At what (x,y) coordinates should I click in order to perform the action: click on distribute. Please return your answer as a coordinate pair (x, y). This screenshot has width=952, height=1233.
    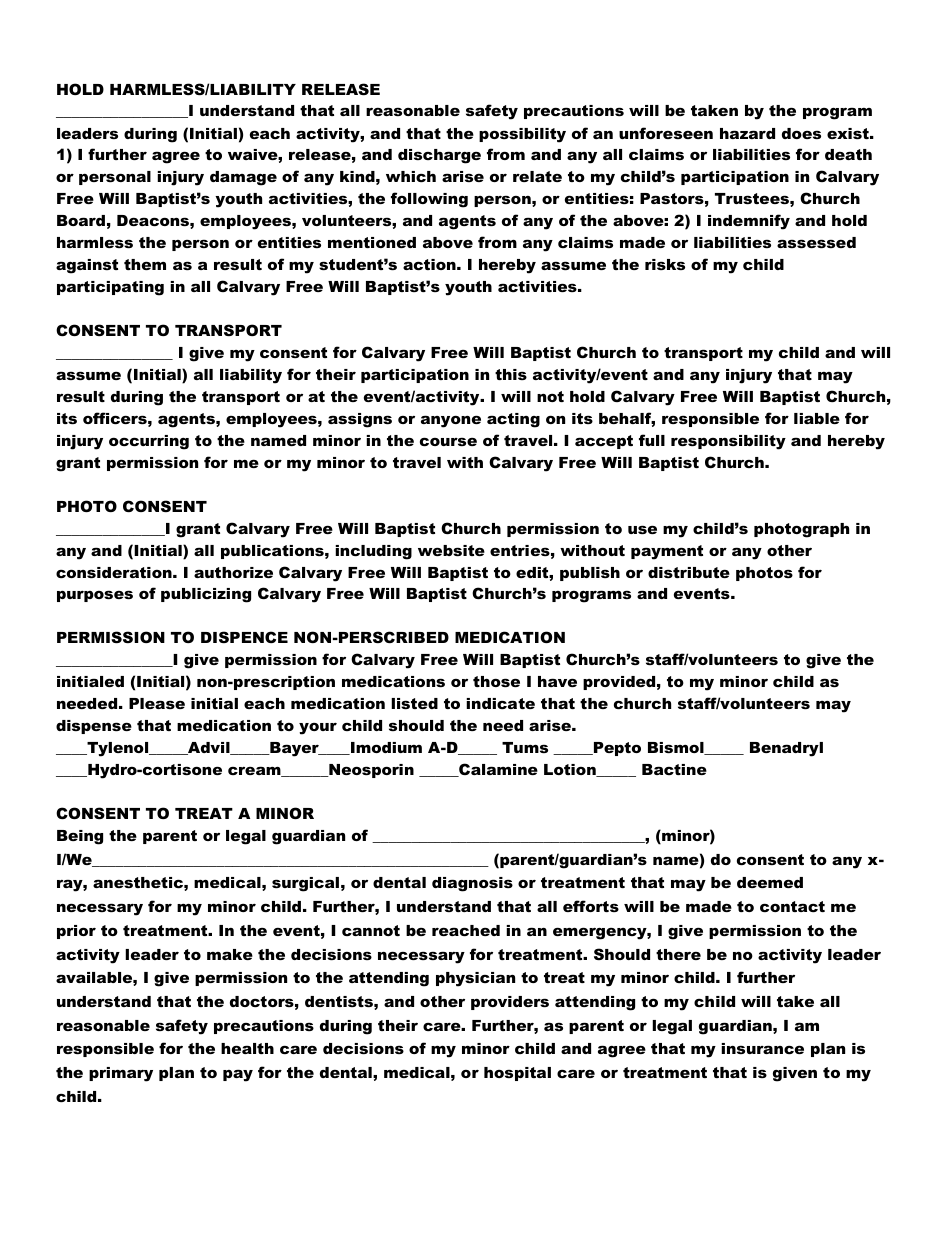
    Looking at the image, I should click on (689, 572).
